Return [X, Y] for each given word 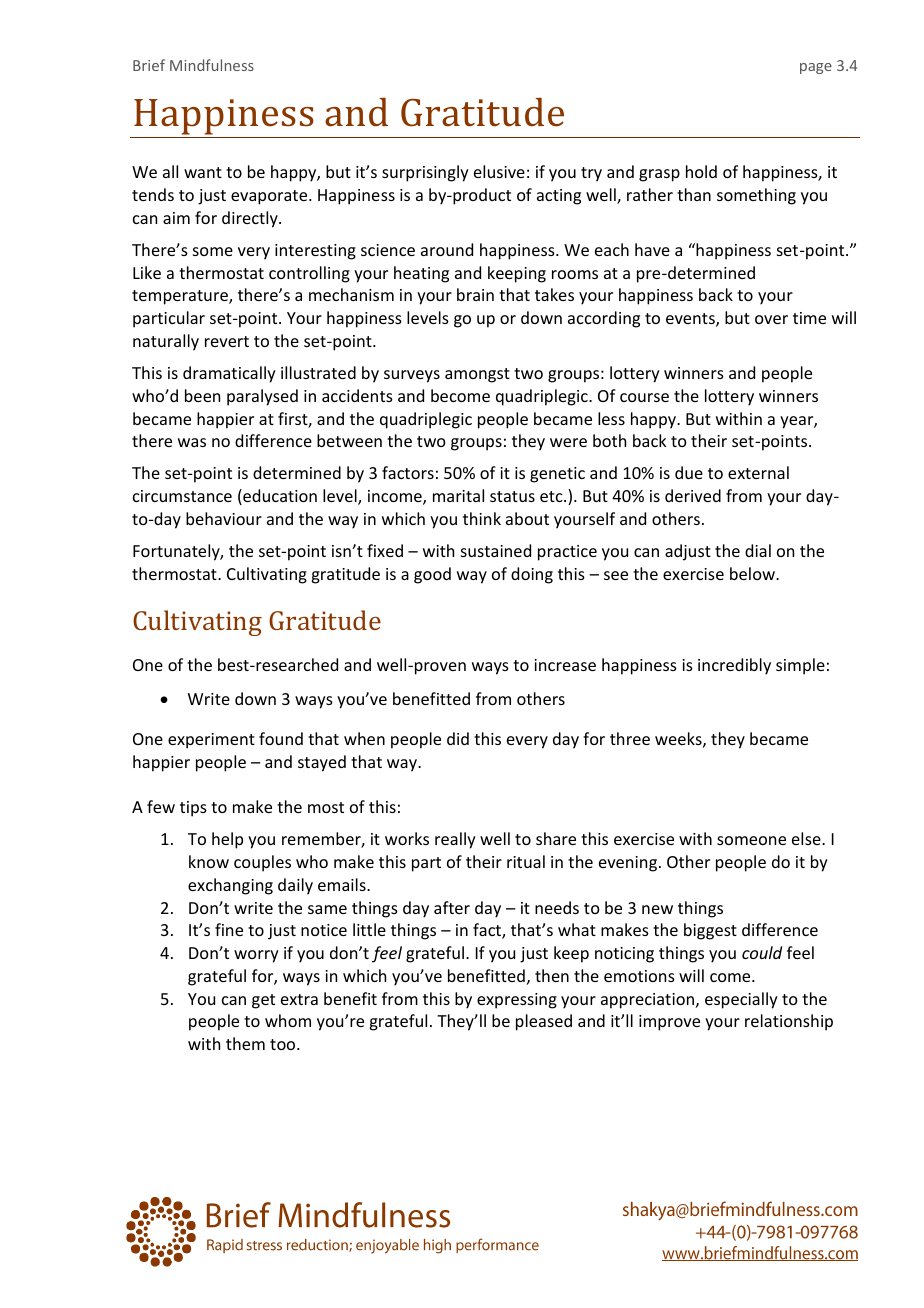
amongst [477, 375]
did [458, 738]
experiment [211, 741]
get [263, 1001]
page [816, 68]
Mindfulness [212, 65]
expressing [517, 1001]
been [202, 395]
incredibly [734, 666]
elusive [499, 171]
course [644, 397]
